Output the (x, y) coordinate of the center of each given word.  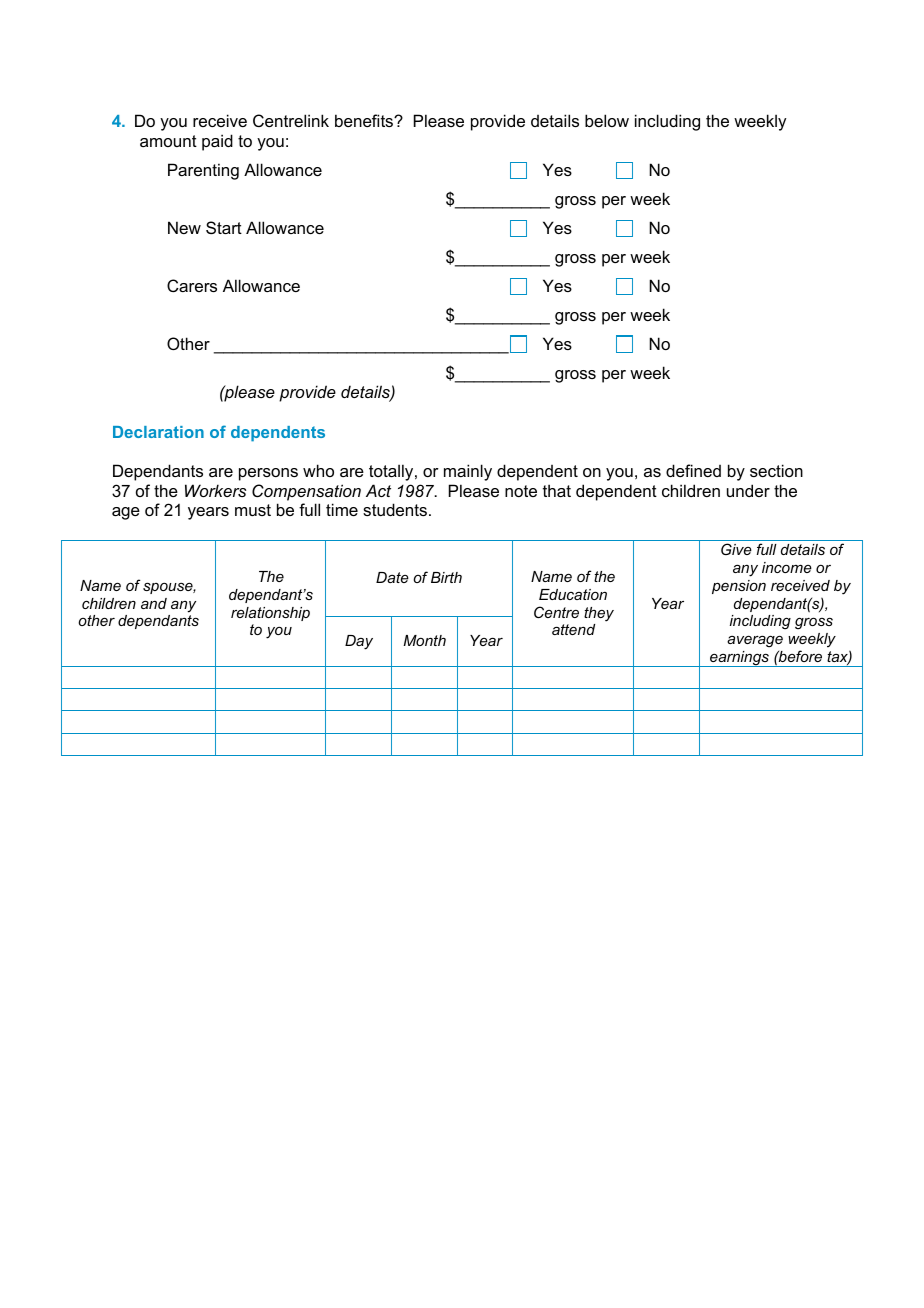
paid (217, 142)
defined (693, 470)
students (396, 509)
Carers (192, 285)
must (253, 510)
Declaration (158, 432)
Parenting (203, 171)
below (607, 120)
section (776, 470)
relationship (270, 614)
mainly (468, 472)
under (748, 490)
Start (224, 227)
